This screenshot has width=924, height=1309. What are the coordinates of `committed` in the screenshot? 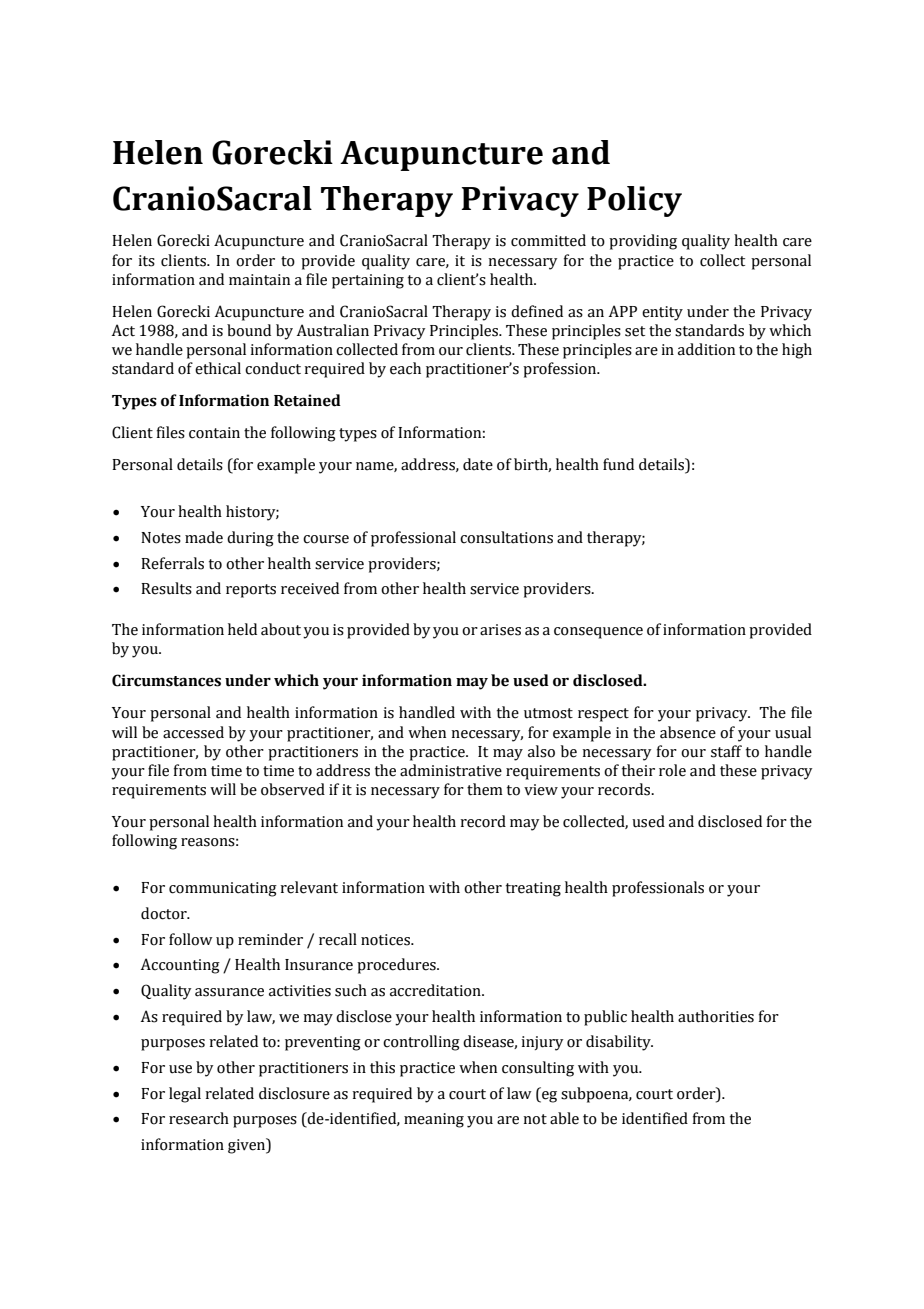 It's located at (548, 240).
